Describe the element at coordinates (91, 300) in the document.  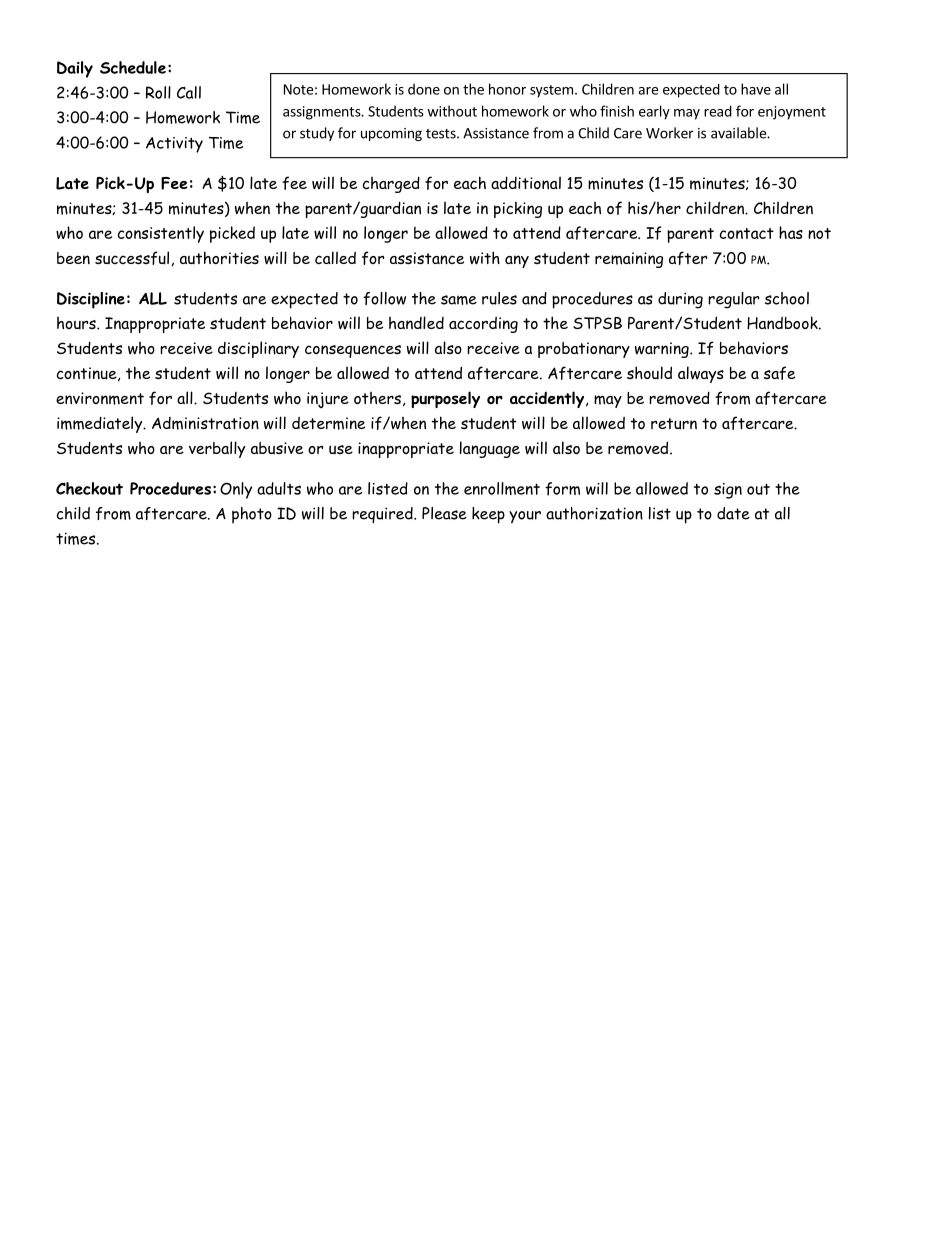
I see `Discipline` at that location.
